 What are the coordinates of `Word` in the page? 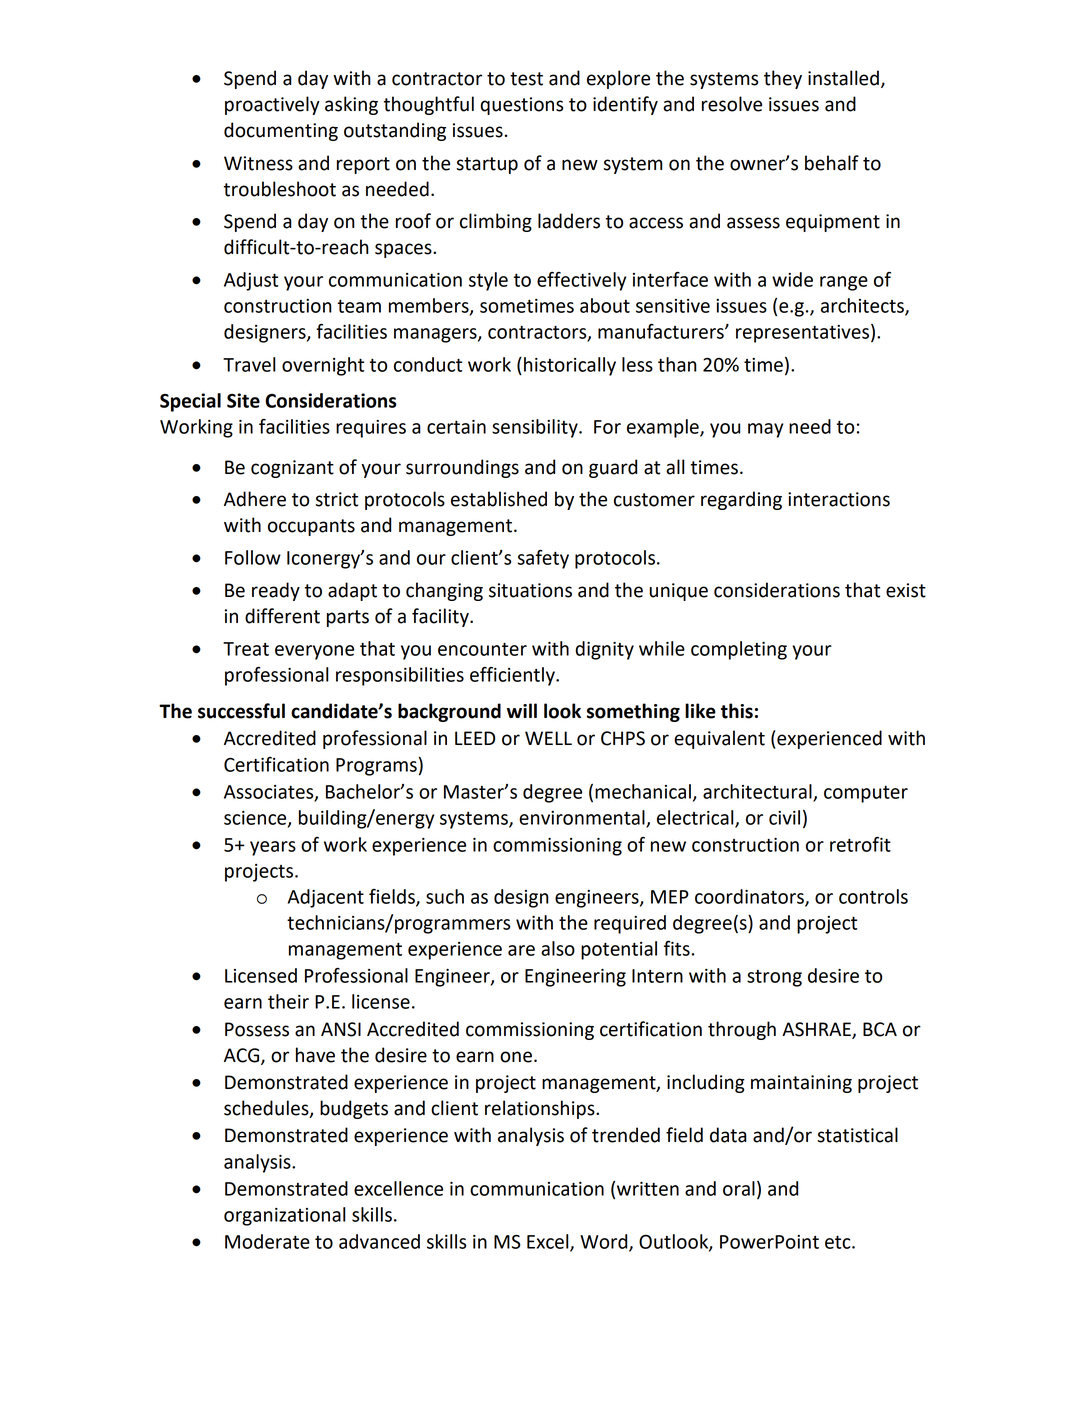 It's located at (605, 1242).
